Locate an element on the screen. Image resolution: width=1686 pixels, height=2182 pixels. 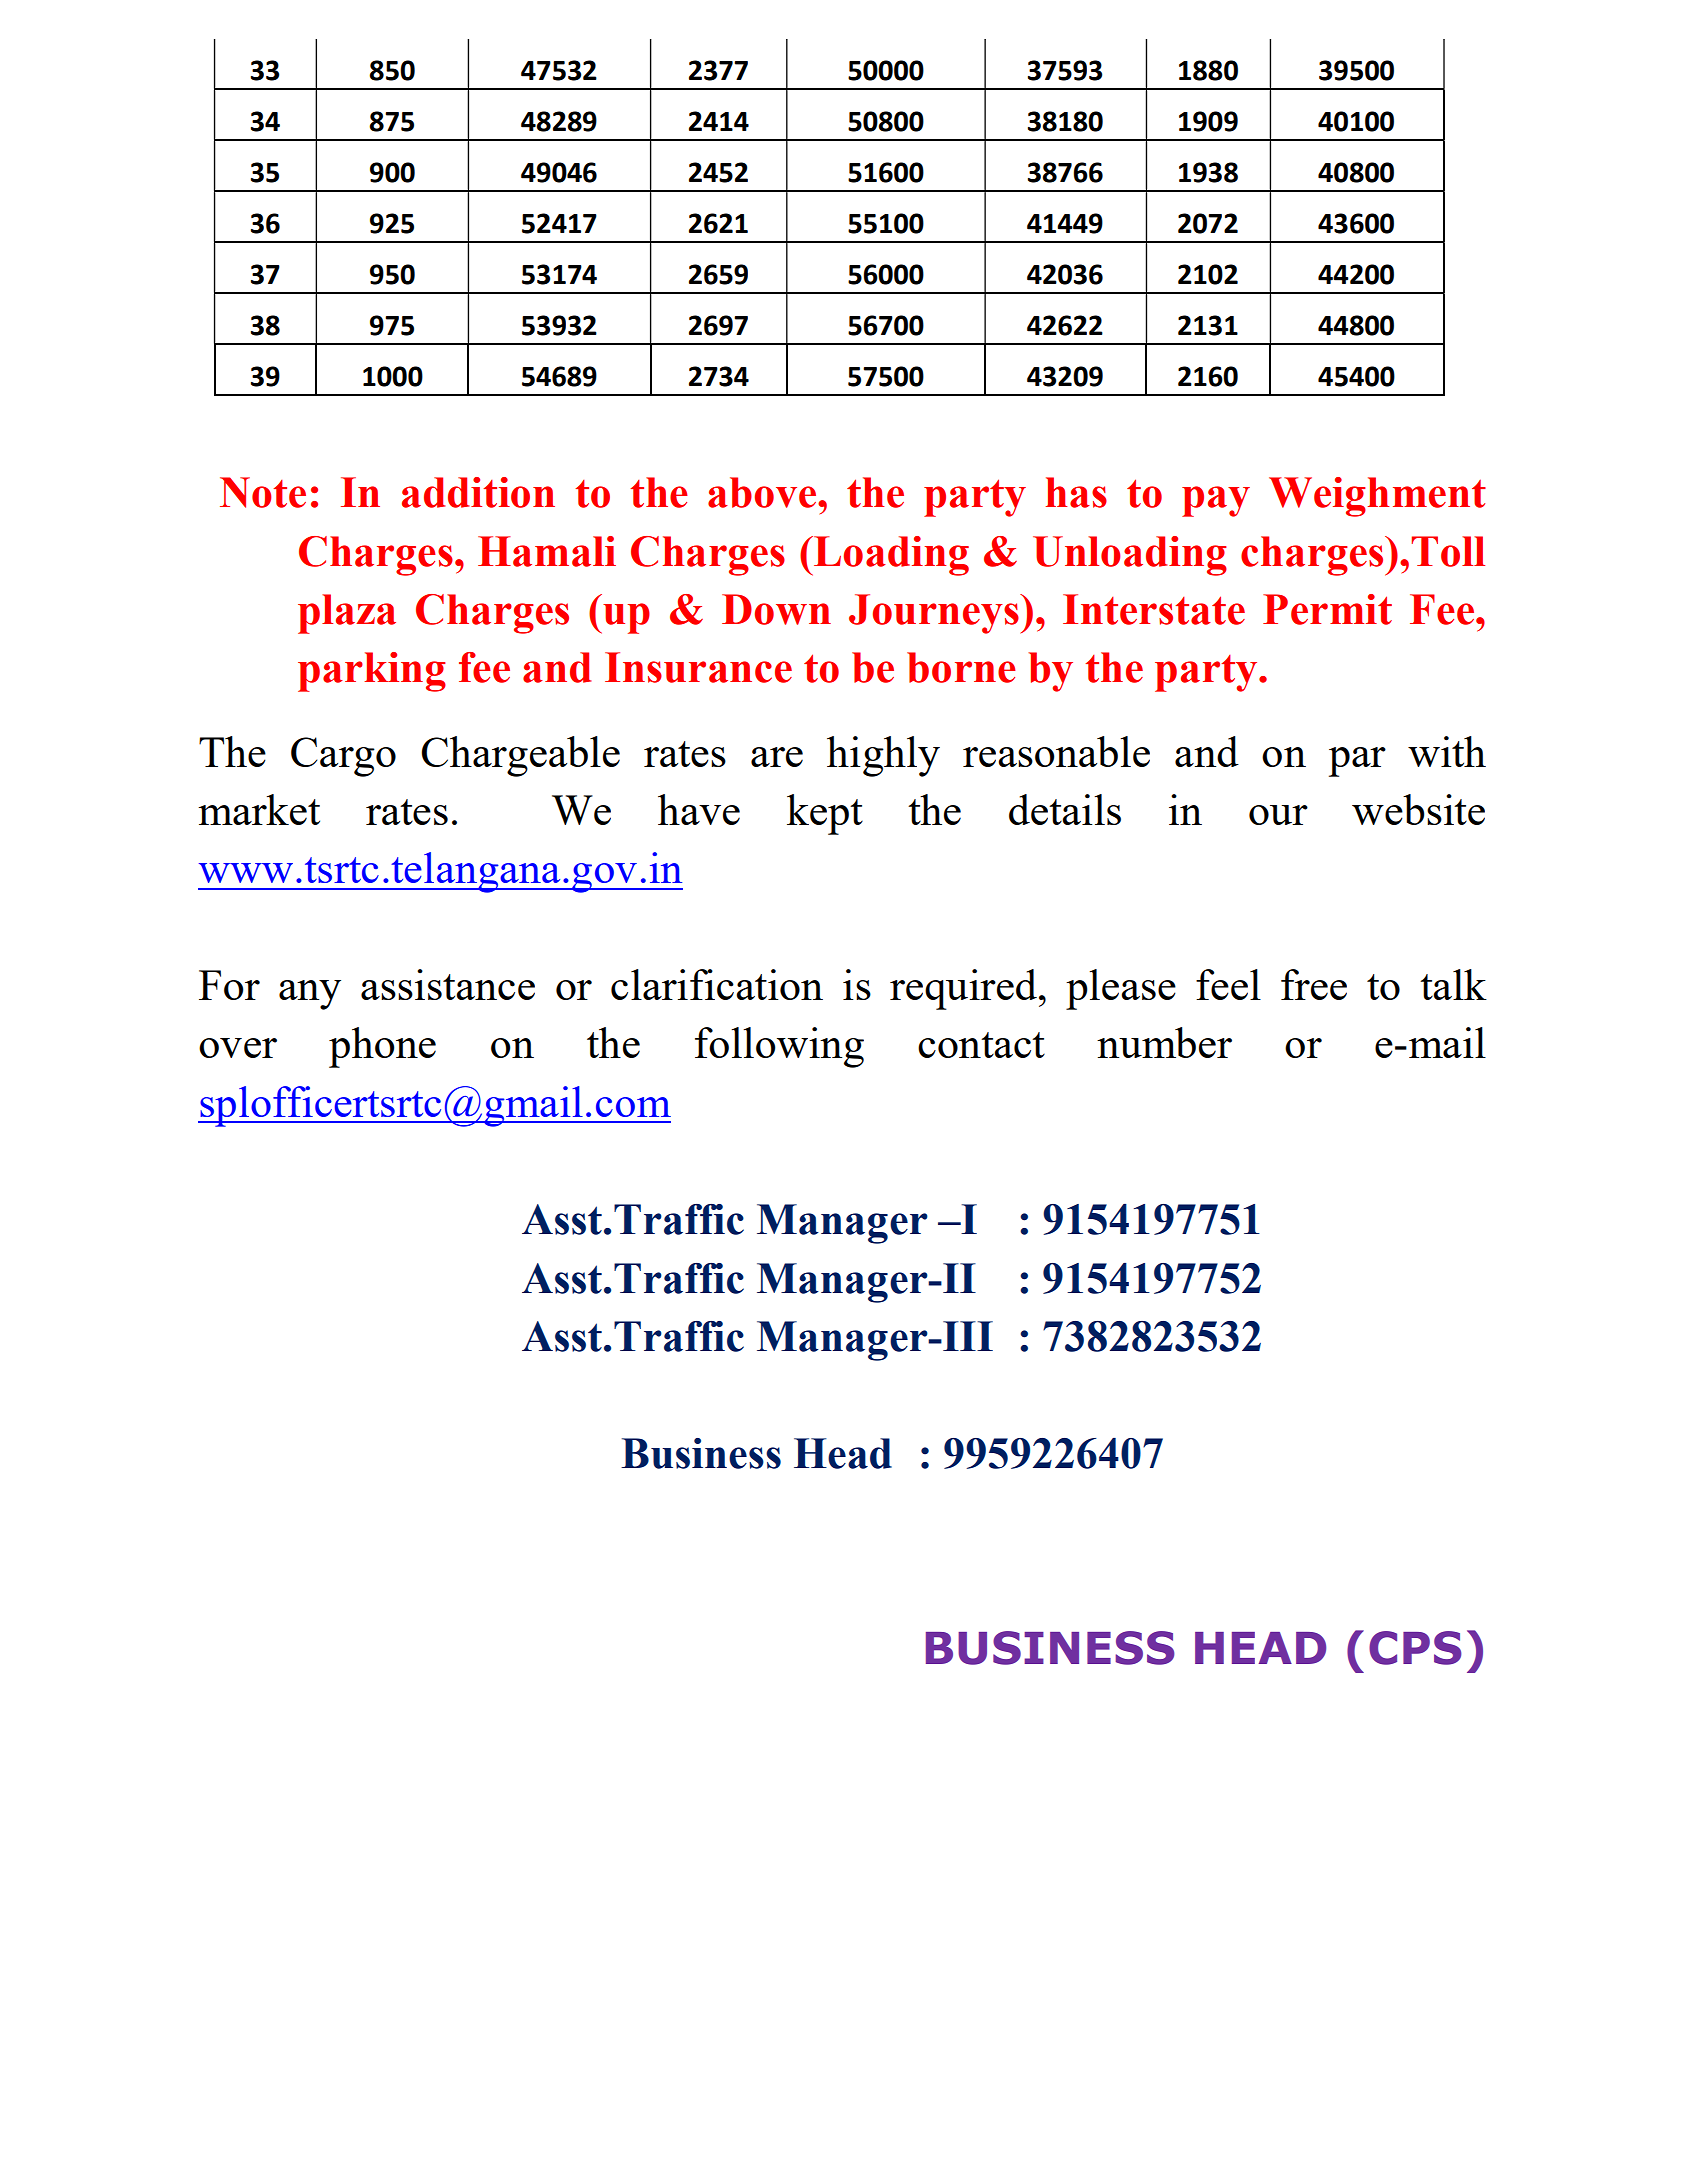
following is located at coordinates (779, 1047).
